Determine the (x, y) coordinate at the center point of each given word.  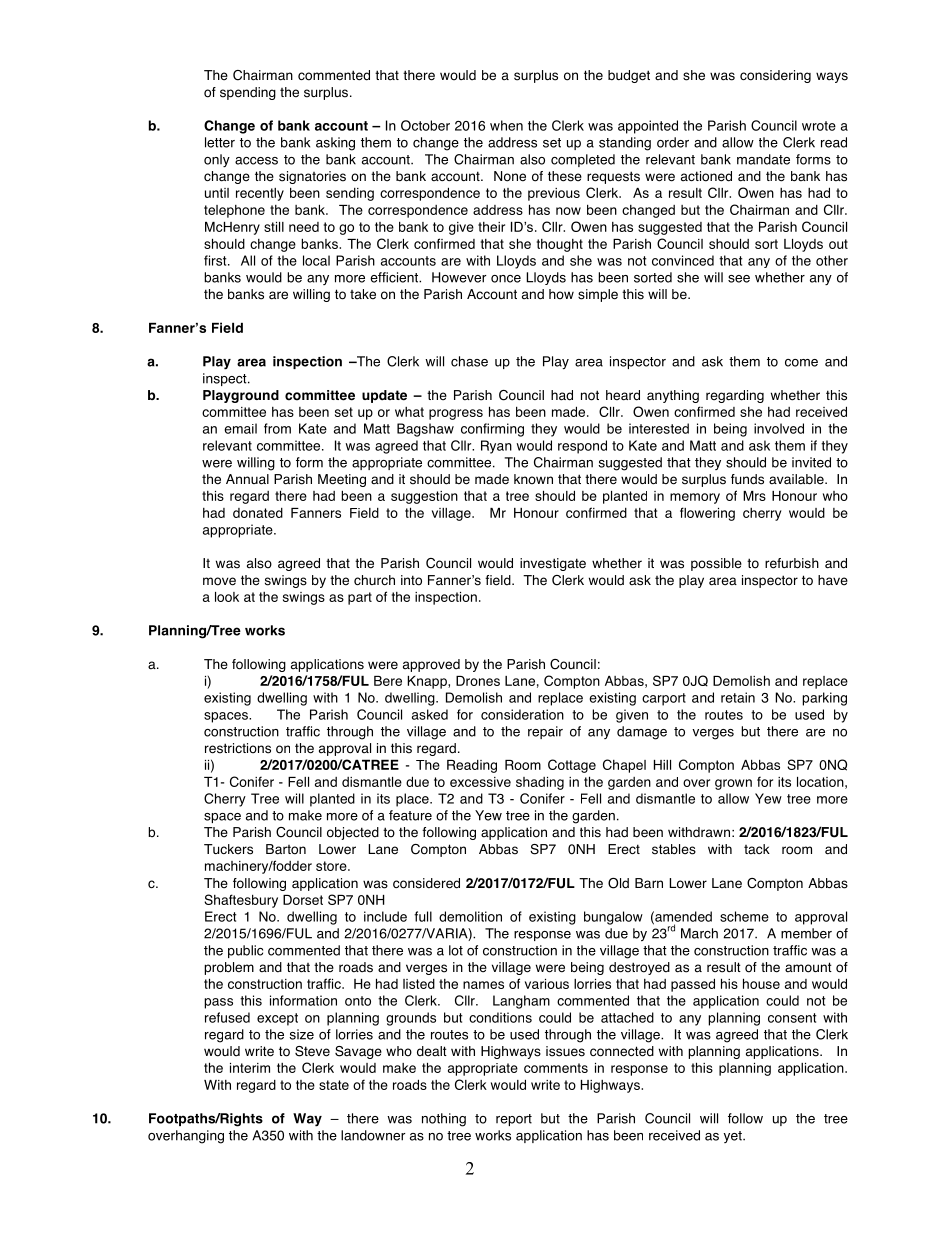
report (514, 1120)
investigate (553, 564)
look (227, 597)
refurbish (792, 563)
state (334, 1085)
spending (248, 93)
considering (775, 76)
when (506, 125)
